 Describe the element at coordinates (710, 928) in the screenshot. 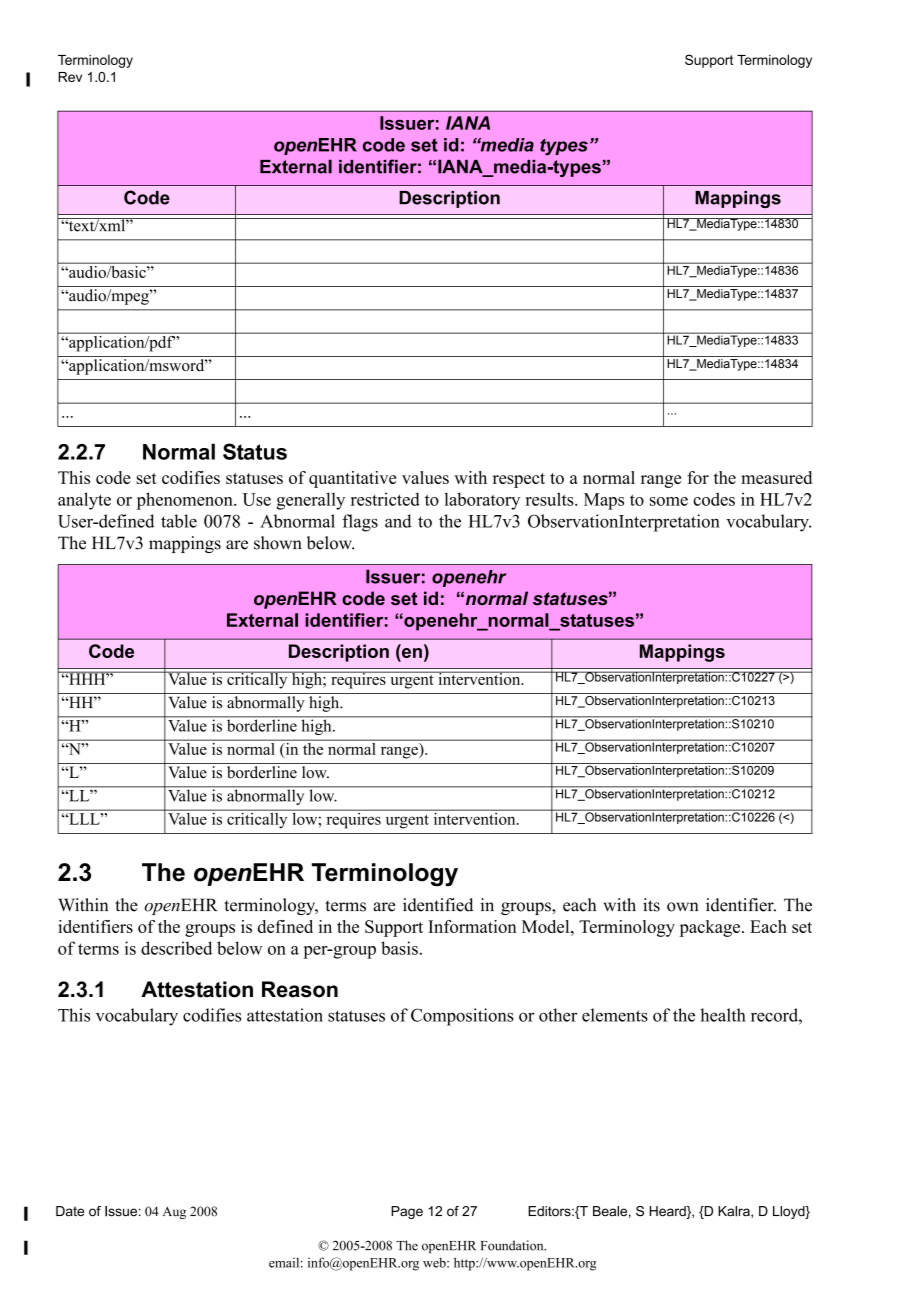

I see `package` at that location.
